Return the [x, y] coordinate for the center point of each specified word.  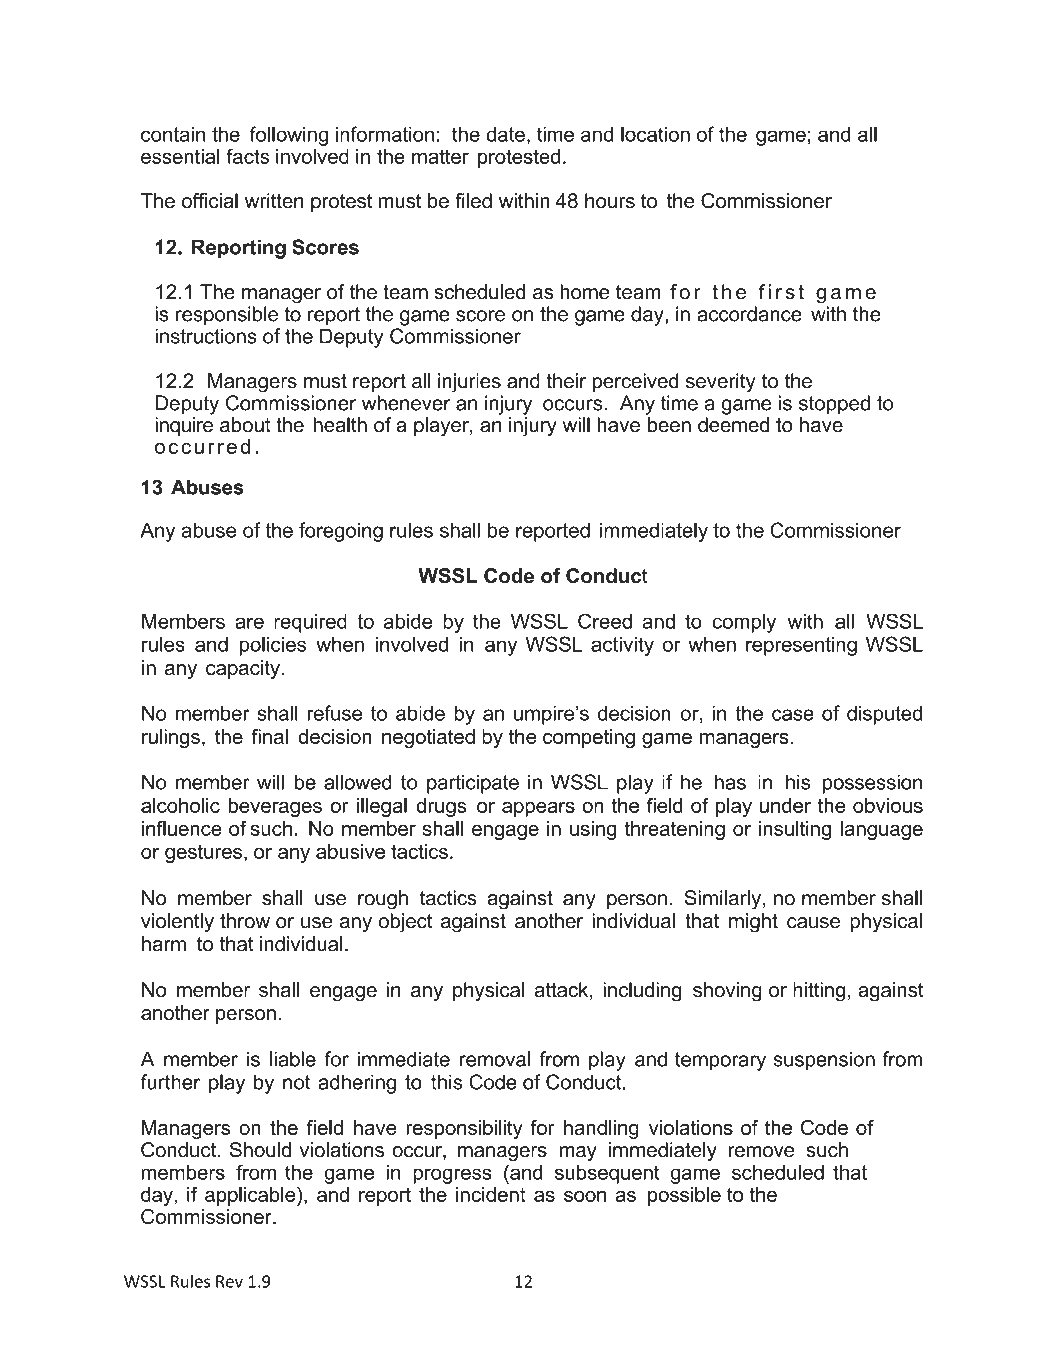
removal [495, 1059]
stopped [834, 405]
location [655, 134]
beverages [275, 807]
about [245, 425]
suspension [824, 1061]
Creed [605, 621]
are [249, 623]
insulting [795, 830]
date [505, 134]
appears [538, 809]
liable [293, 1059]
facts [248, 156]
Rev [229, 1281]
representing [801, 646]
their [566, 381]
